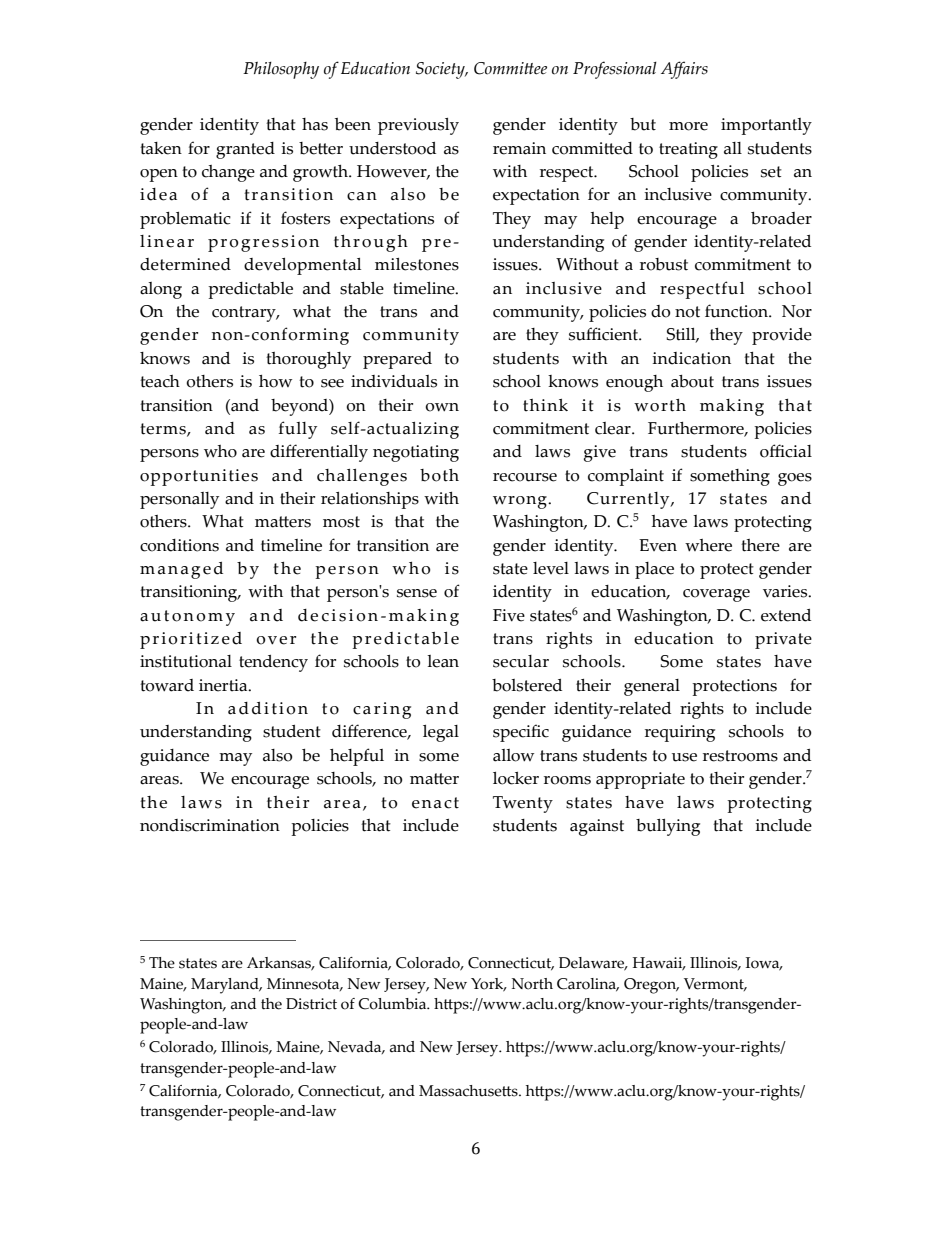 The width and height of the screenshot is (952, 1233). What do you see at coordinates (766, 126) in the screenshot?
I see `importantly` at bounding box center [766, 126].
